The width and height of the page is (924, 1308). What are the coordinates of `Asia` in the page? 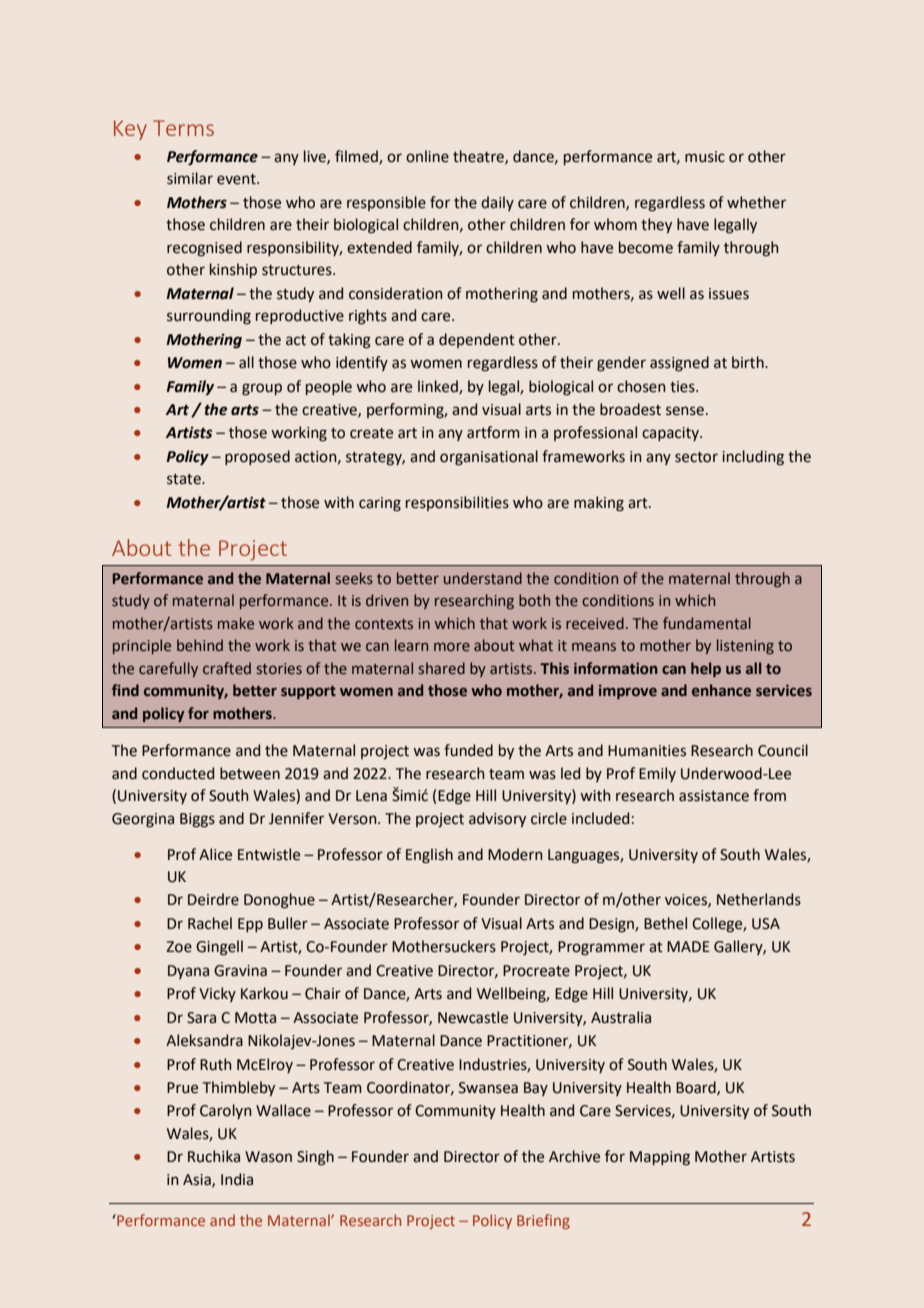 It's located at (198, 1180).
